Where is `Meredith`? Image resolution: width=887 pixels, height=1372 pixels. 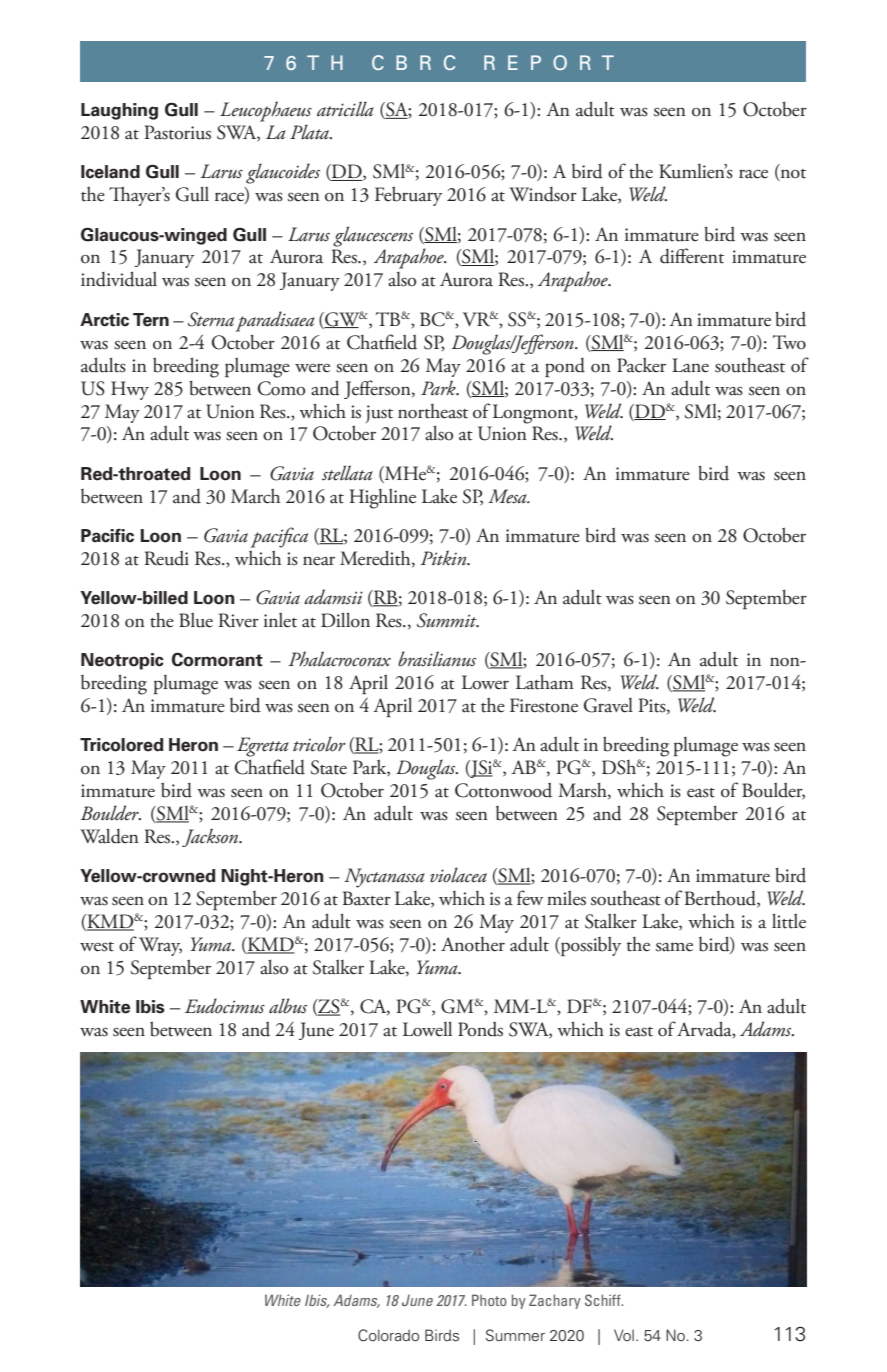
Meredith is located at coordinates (376, 558).
